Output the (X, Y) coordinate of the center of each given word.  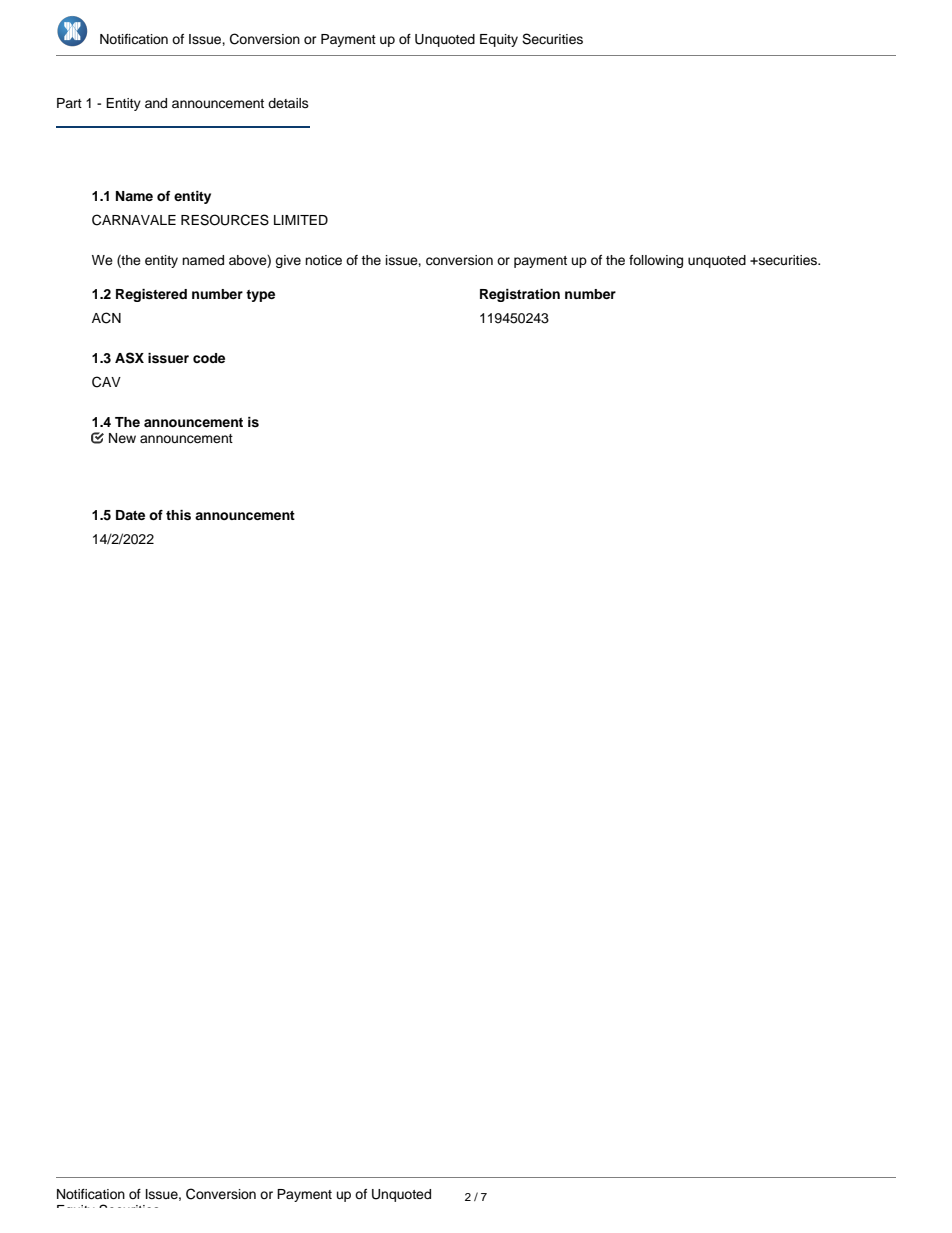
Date (130, 515)
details (288, 103)
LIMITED (301, 220)
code (209, 358)
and (156, 103)
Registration (520, 295)
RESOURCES (225, 220)
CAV (106, 382)
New (122, 438)
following (656, 261)
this (178, 515)
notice (323, 260)
